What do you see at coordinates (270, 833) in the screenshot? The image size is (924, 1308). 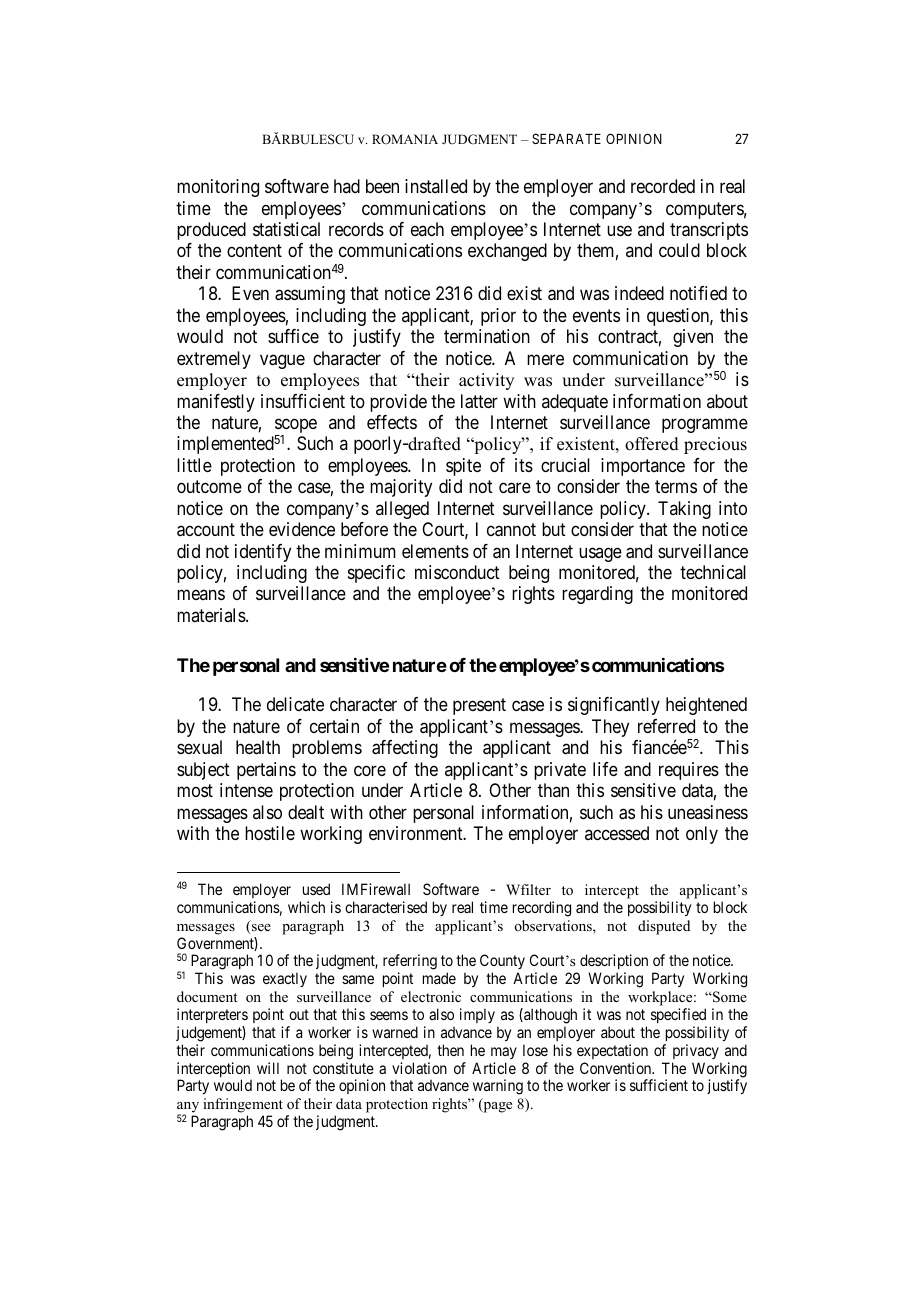 I see `hostile` at bounding box center [270, 833].
